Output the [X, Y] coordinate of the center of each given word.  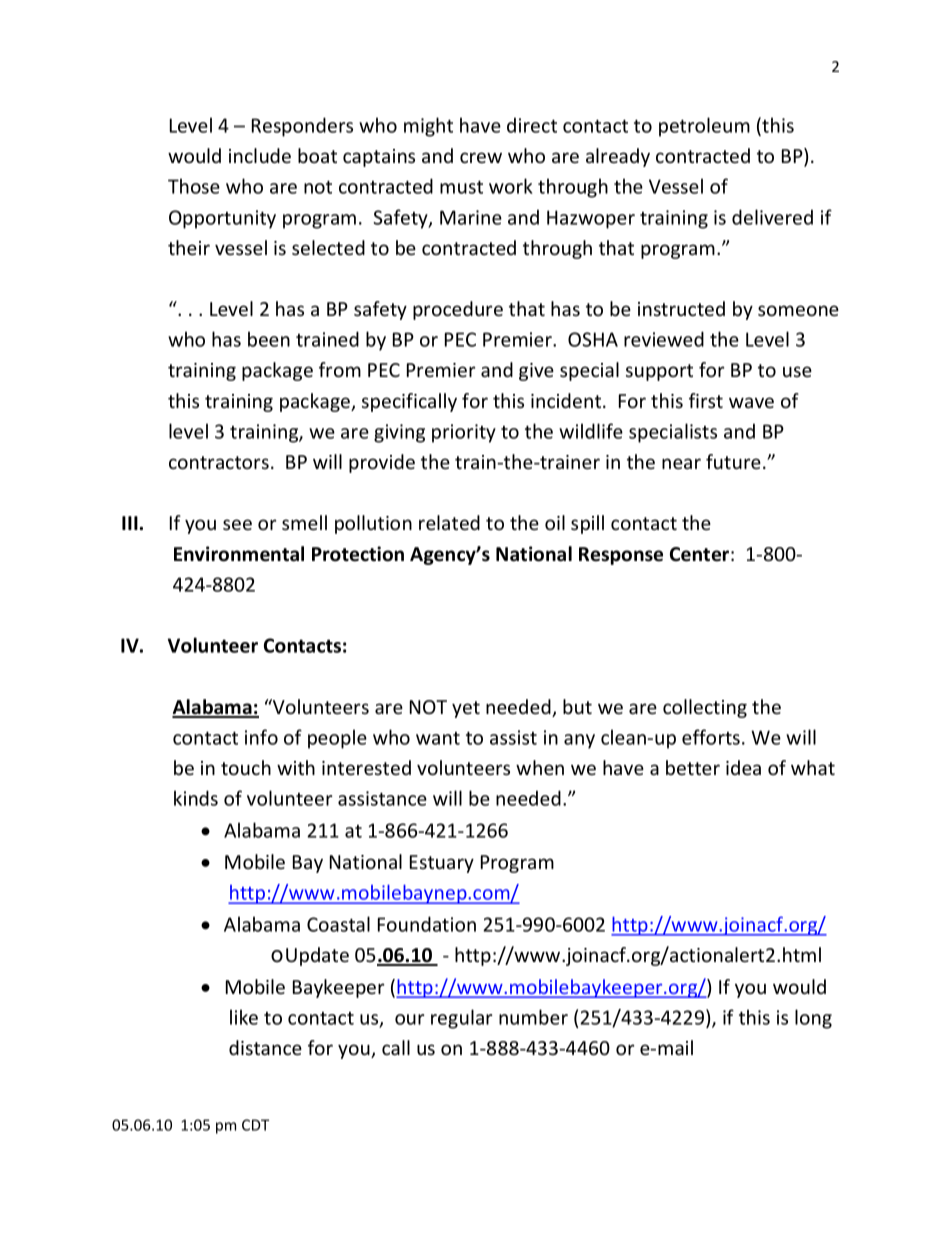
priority [464, 433]
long [813, 1019]
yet [466, 709]
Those [194, 186]
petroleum [704, 127]
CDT [255, 1125]
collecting [705, 708]
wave [751, 402]
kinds [196, 798]
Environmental [239, 554]
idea [743, 767]
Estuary [442, 864]
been [269, 339]
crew [481, 157]
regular [462, 1019]
